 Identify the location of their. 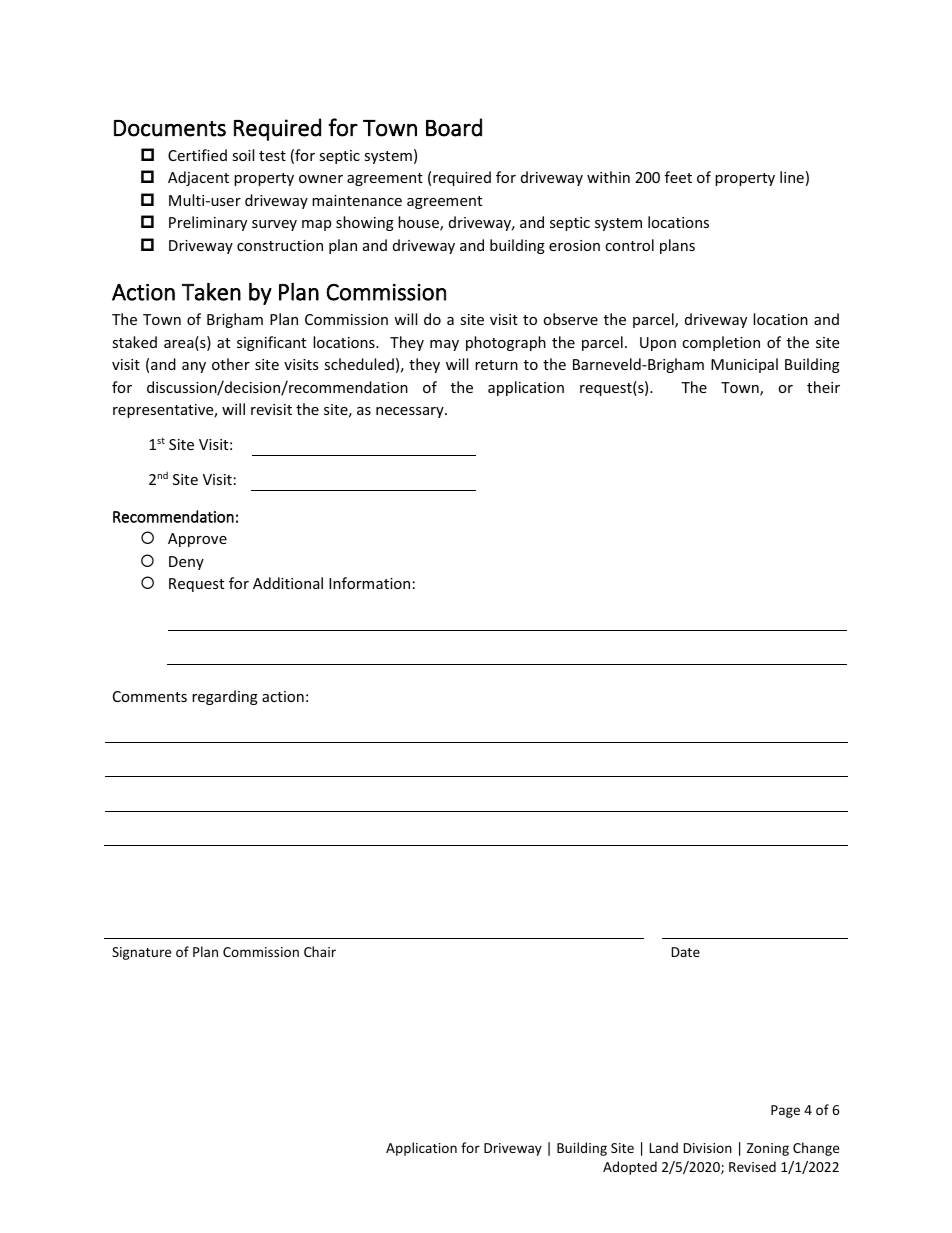
(823, 387).
